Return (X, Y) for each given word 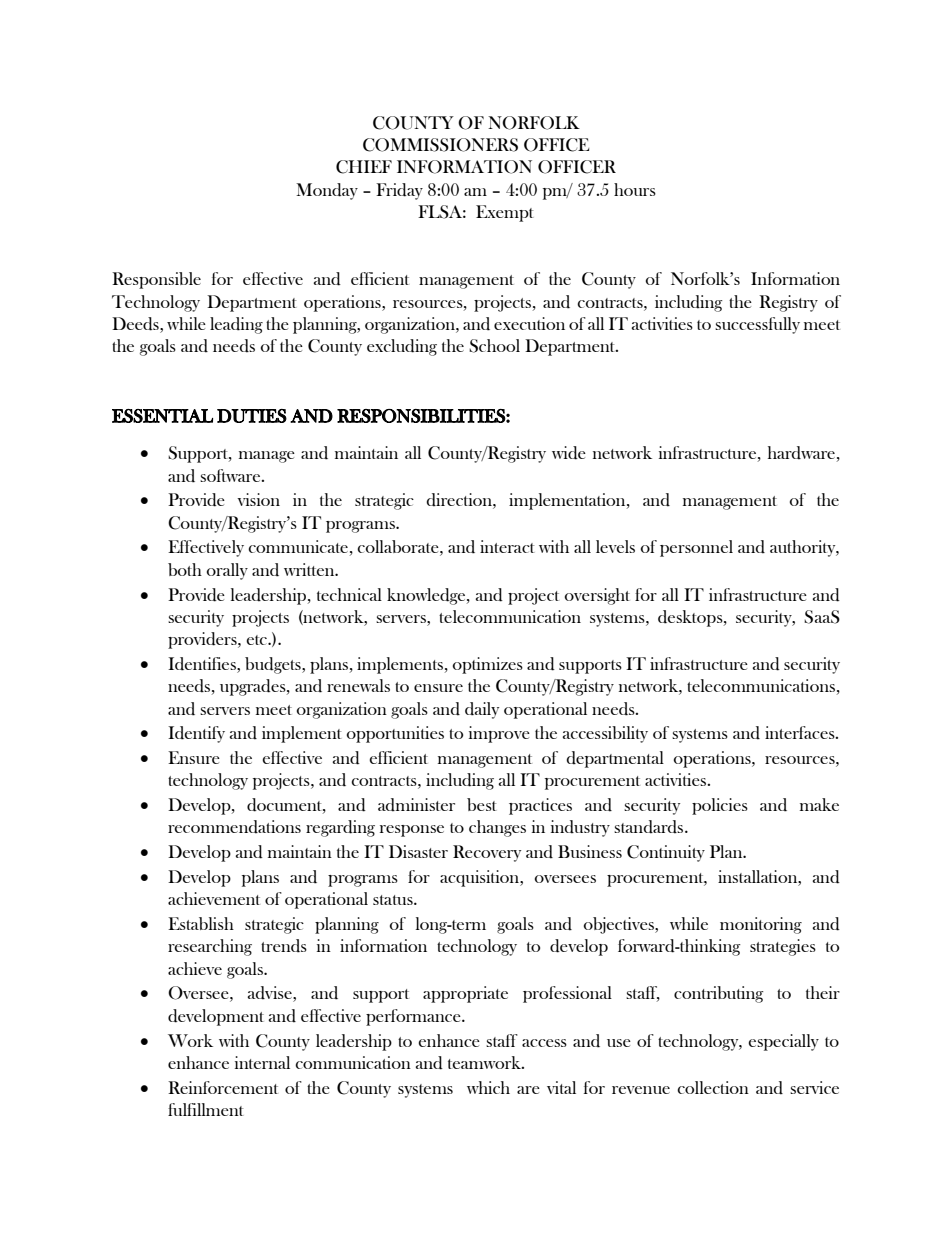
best (482, 804)
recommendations (234, 827)
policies (720, 806)
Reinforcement (223, 1087)
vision (258, 499)
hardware (802, 454)
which (488, 1087)
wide (569, 453)
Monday (327, 191)
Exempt (505, 213)
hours (635, 189)
